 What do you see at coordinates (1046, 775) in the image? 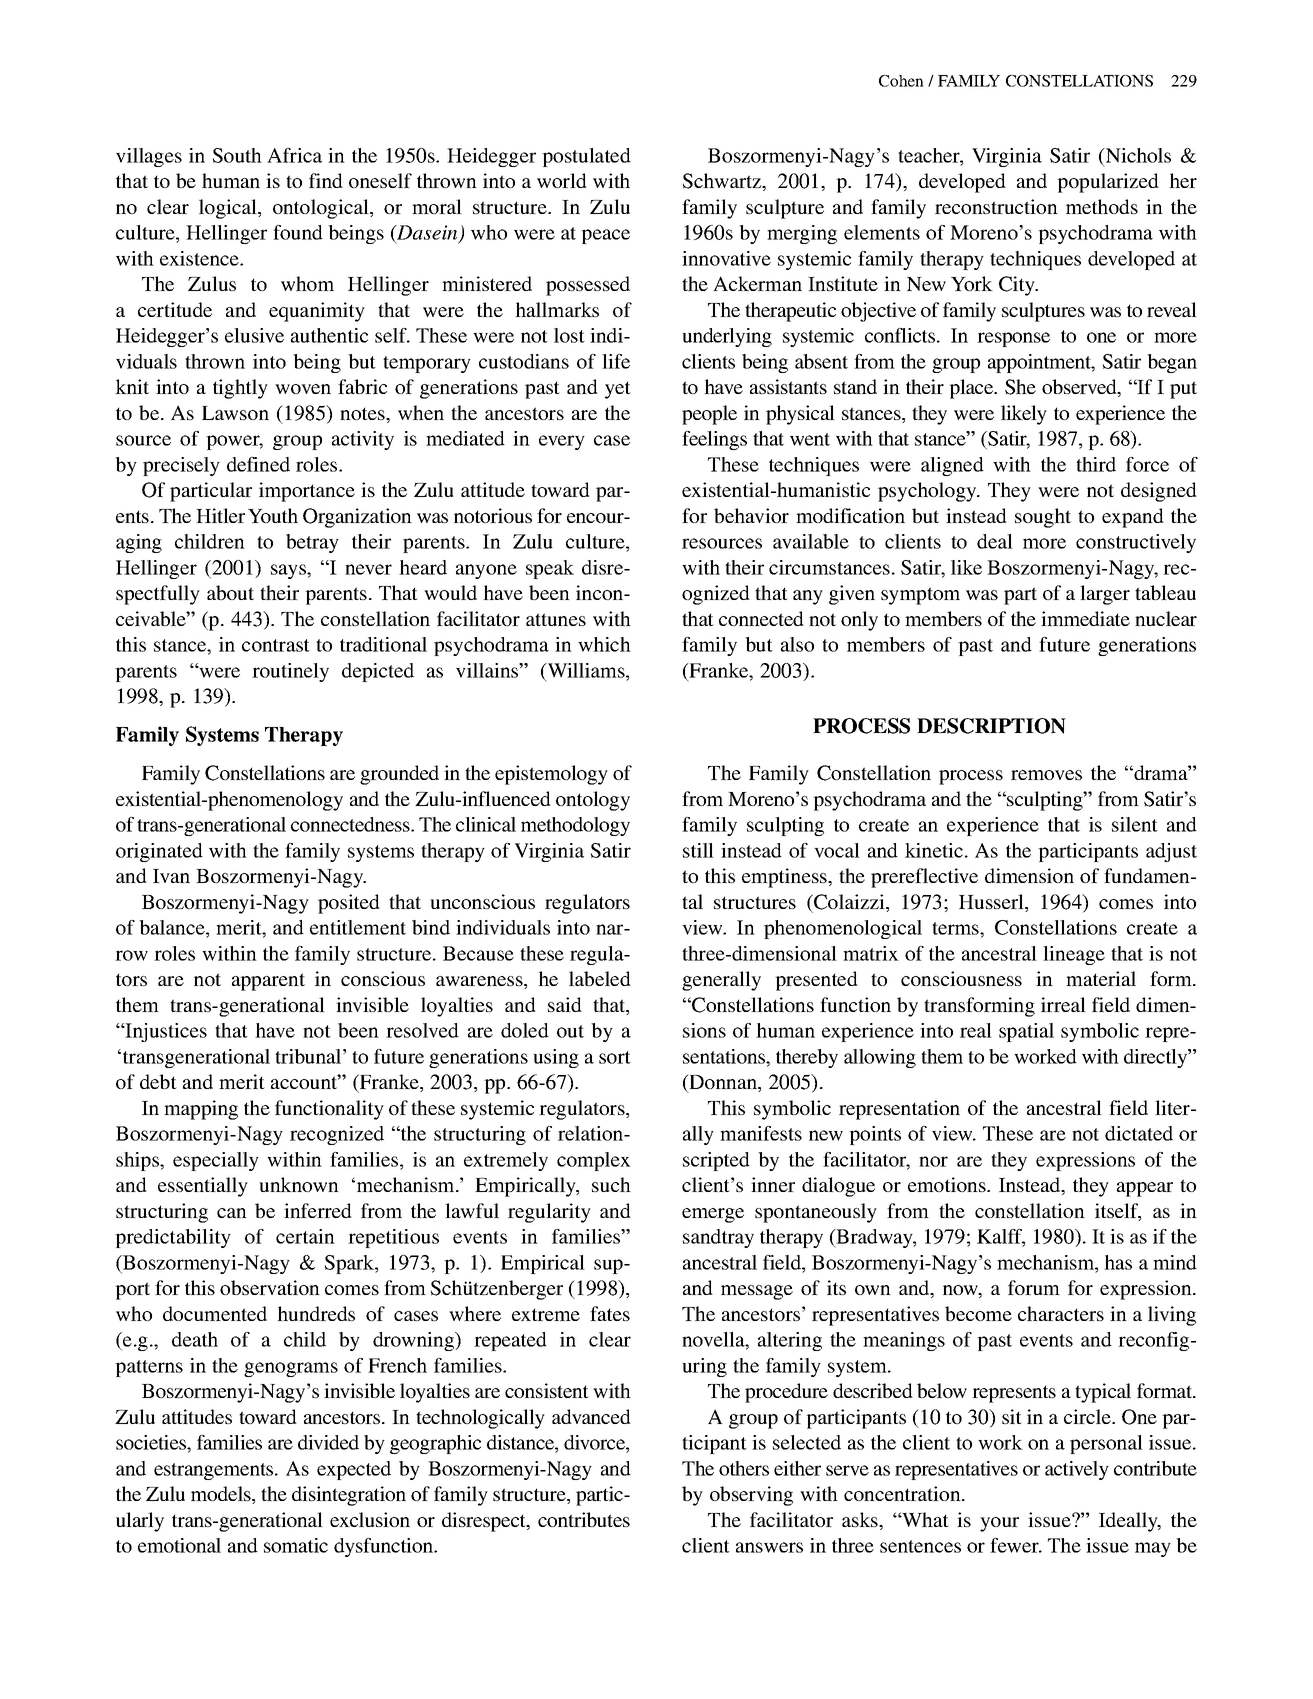
I see `removes` at bounding box center [1046, 775].
